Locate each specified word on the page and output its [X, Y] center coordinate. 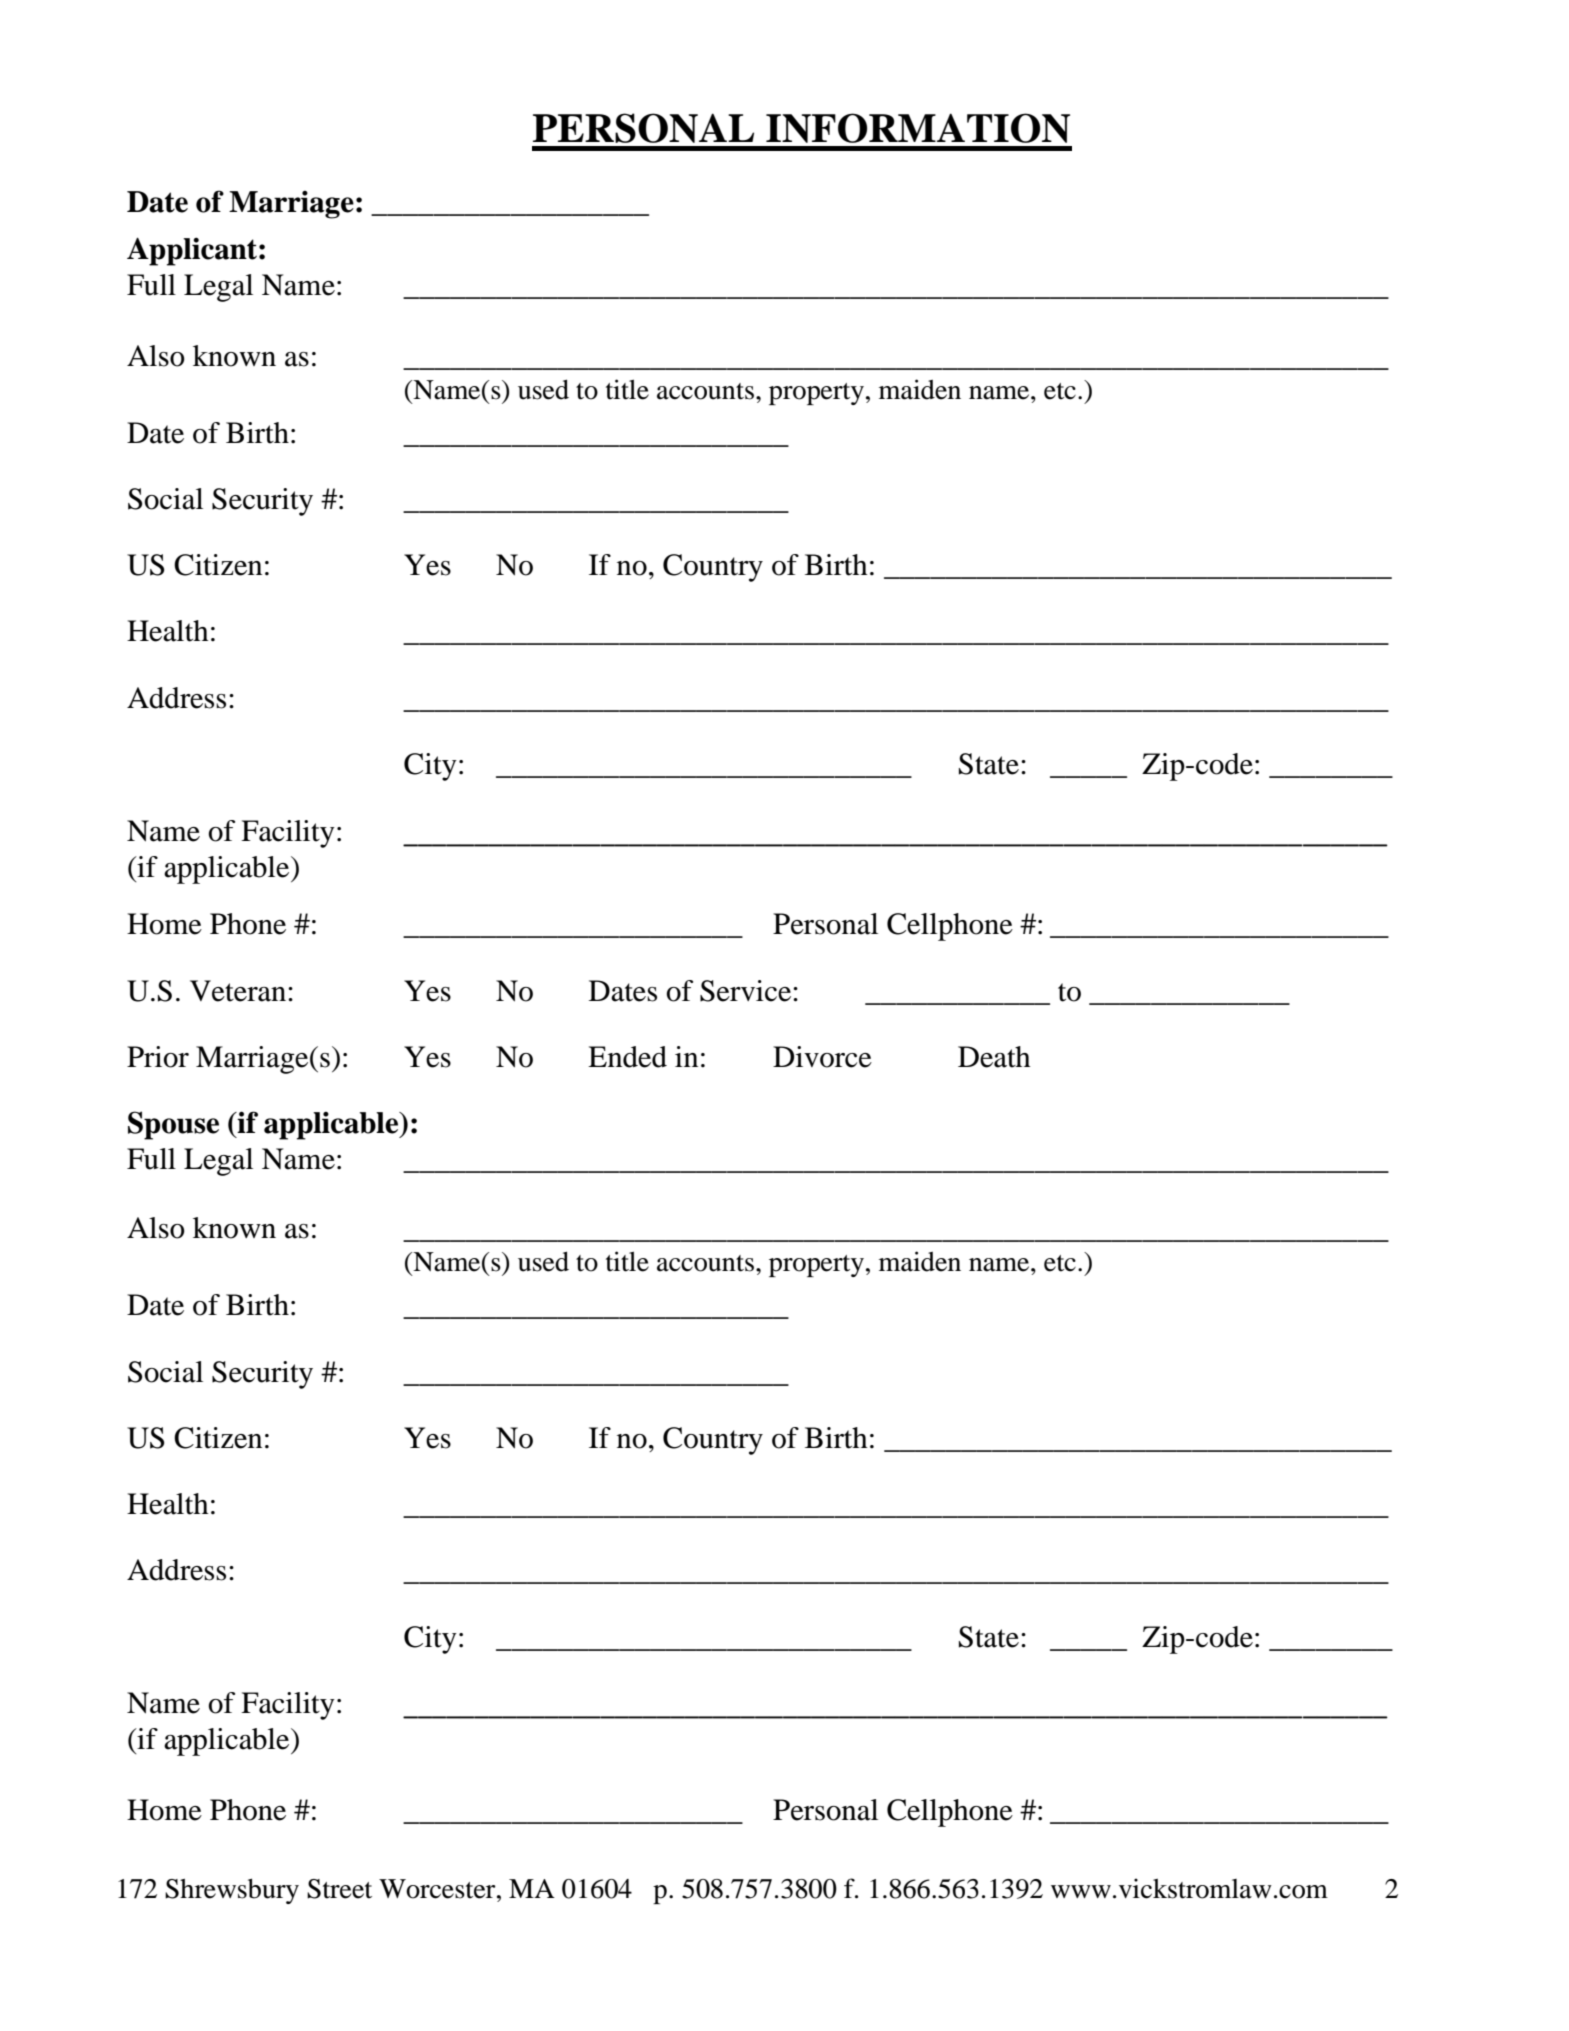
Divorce [822, 1057]
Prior [158, 1057]
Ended [627, 1057]
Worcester [438, 1889]
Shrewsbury [232, 1891]
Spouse [173, 1125]
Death [994, 1057]
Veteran [238, 991]
